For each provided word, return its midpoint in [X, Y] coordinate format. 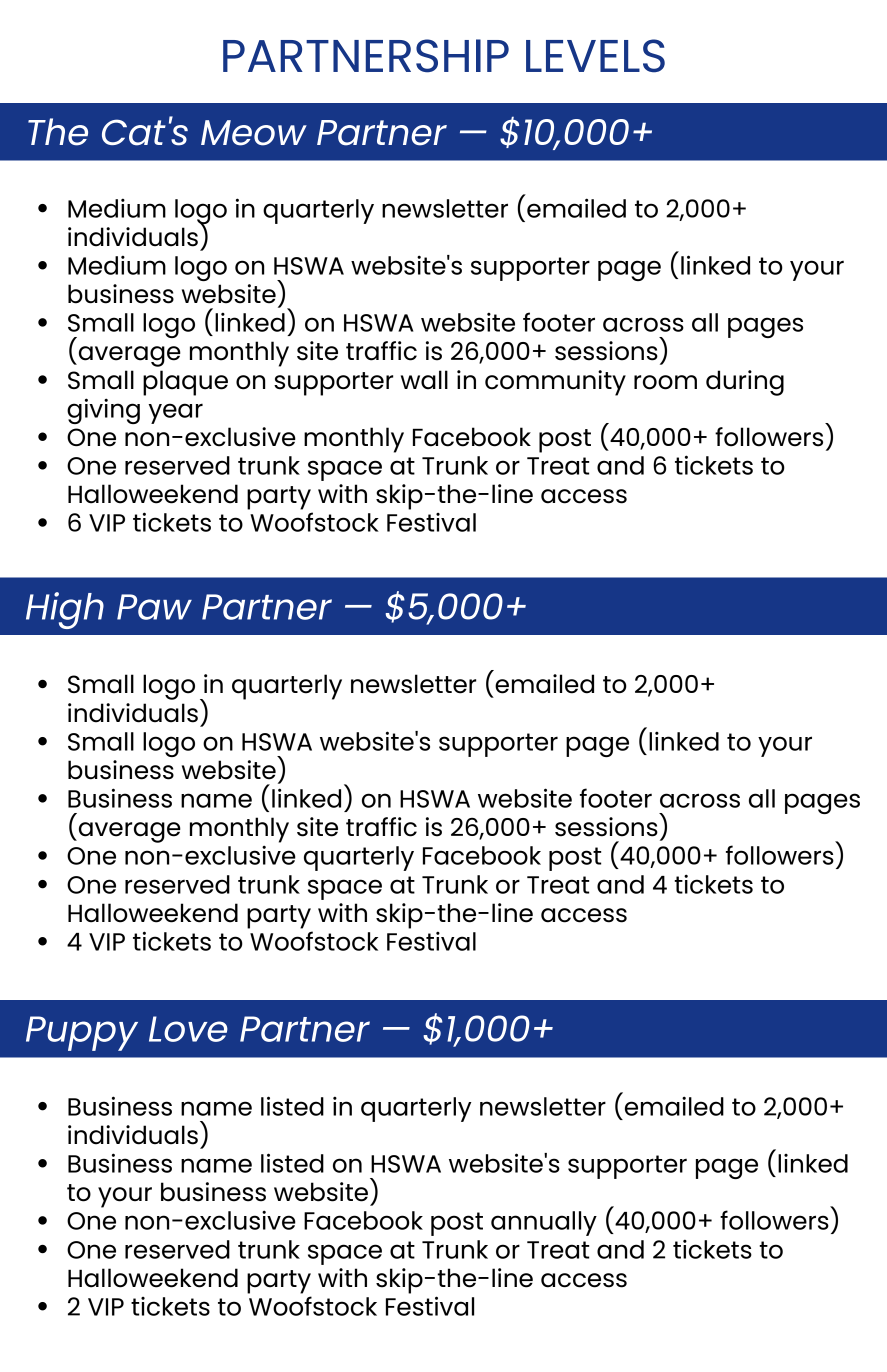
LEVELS [595, 56]
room [665, 382]
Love [188, 1029]
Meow [254, 133]
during [745, 383]
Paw [154, 607]
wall [424, 380]
